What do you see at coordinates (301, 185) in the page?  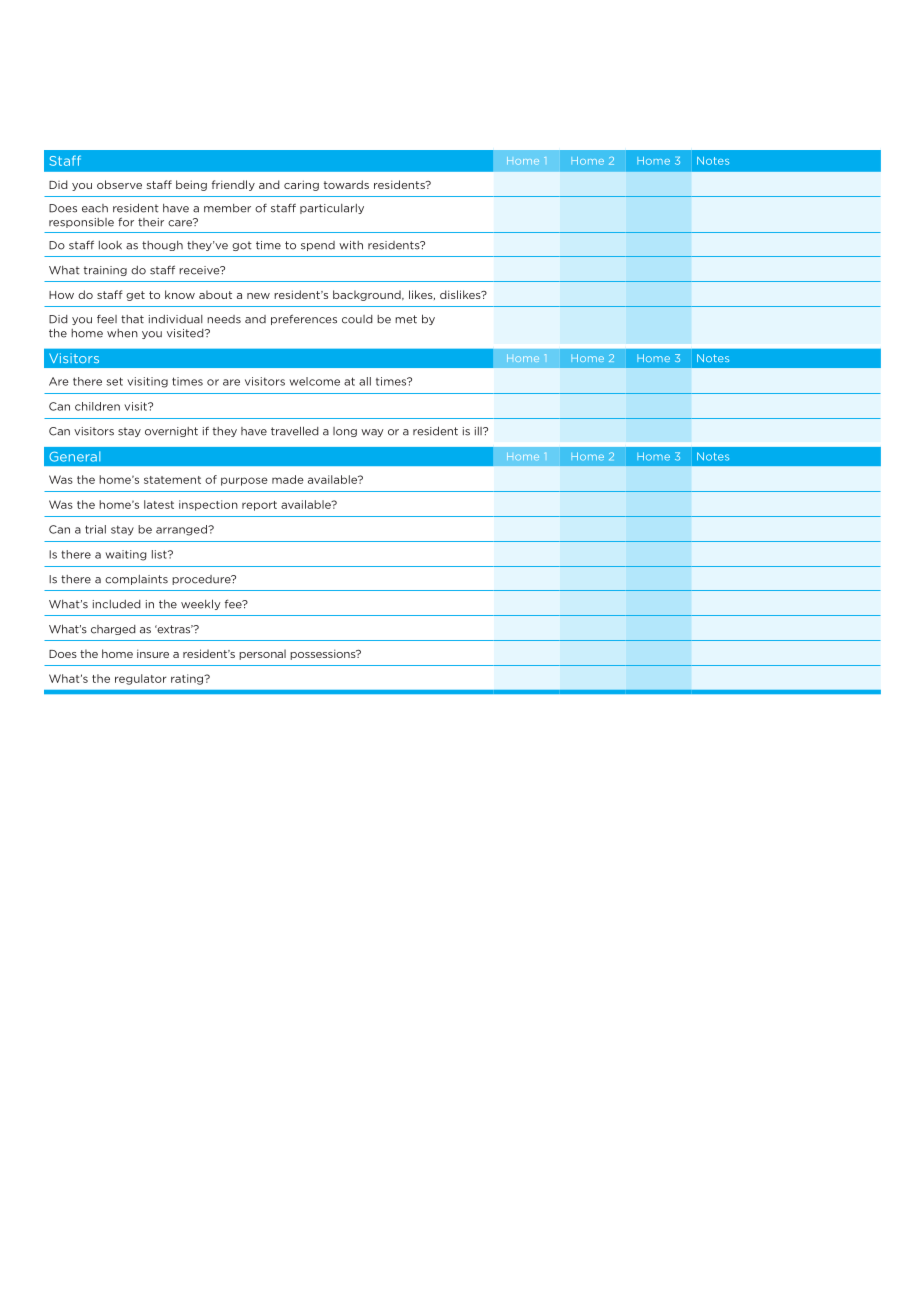 I see `caring` at bounding box center [301, 185].
